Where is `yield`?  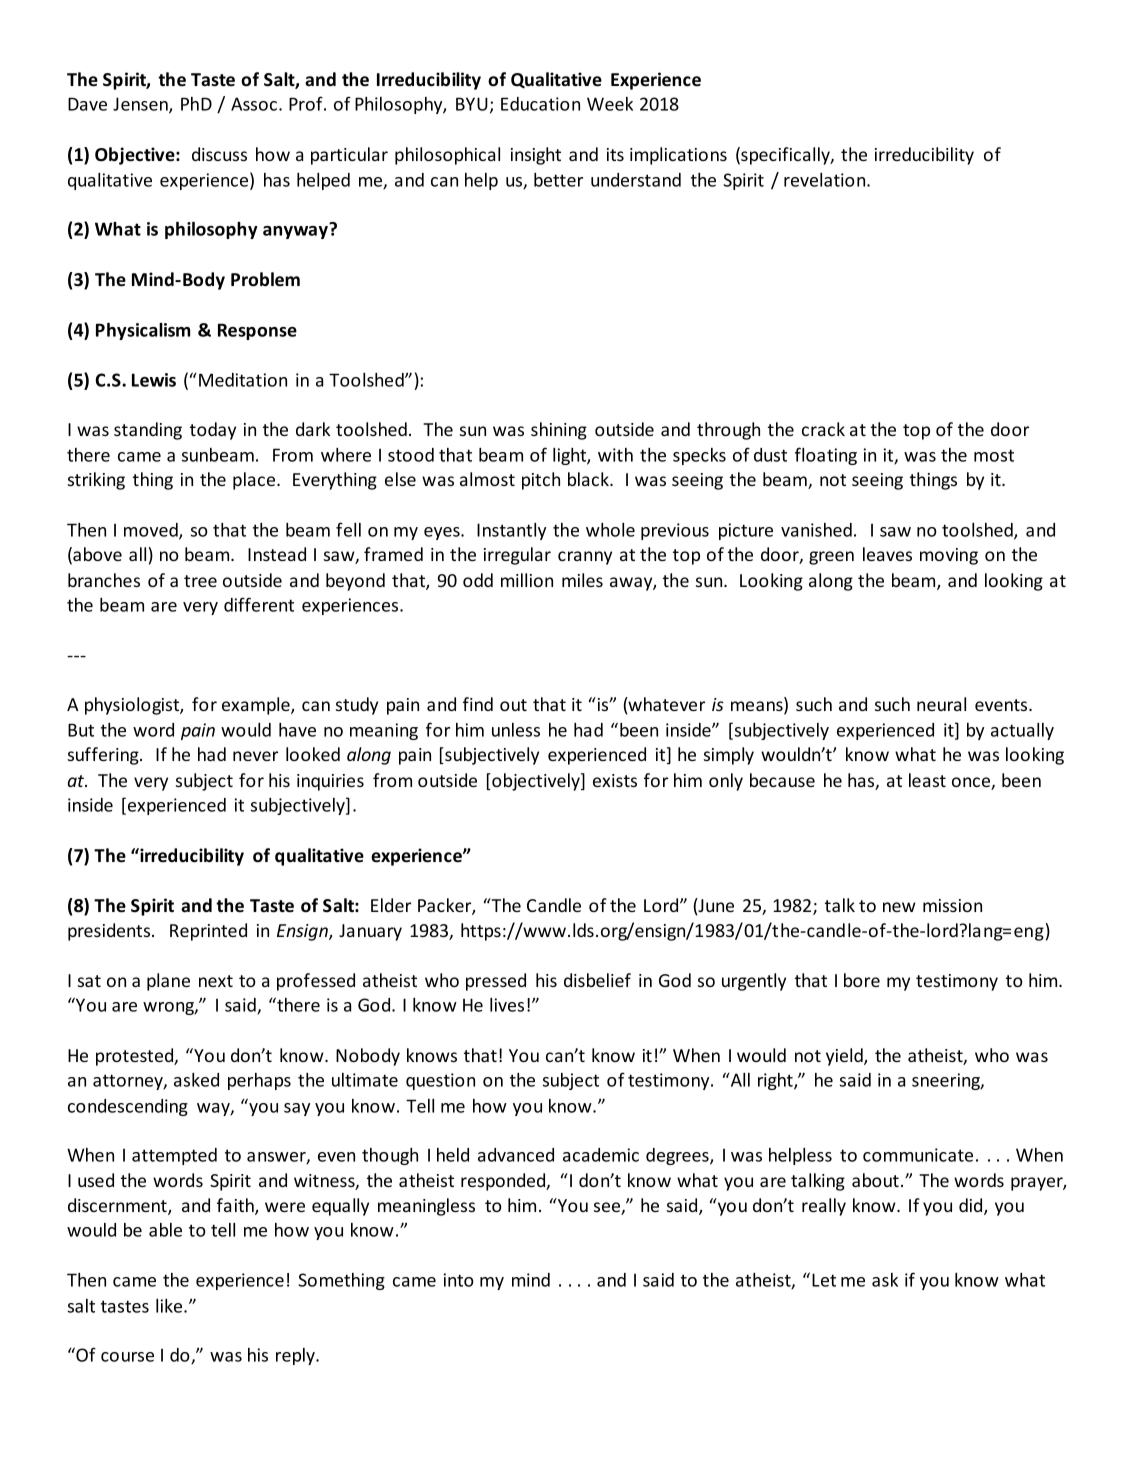
yield is located at coordinates (845, 1057).
